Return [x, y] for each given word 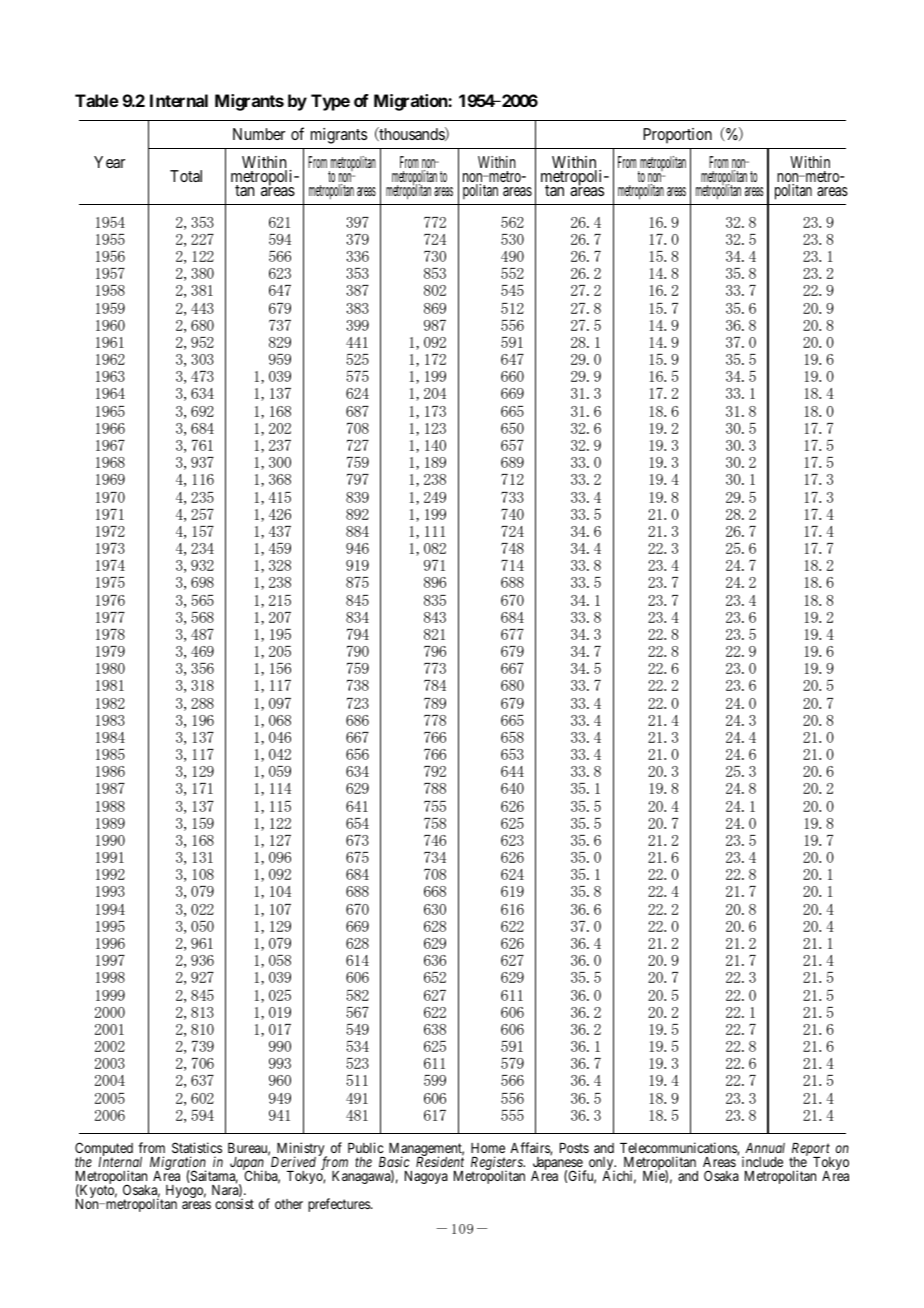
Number [259, 134]
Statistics [197, 1147]
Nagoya [426, 1177]
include [762, 1161]
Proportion [677, 136]
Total [186, 176]
